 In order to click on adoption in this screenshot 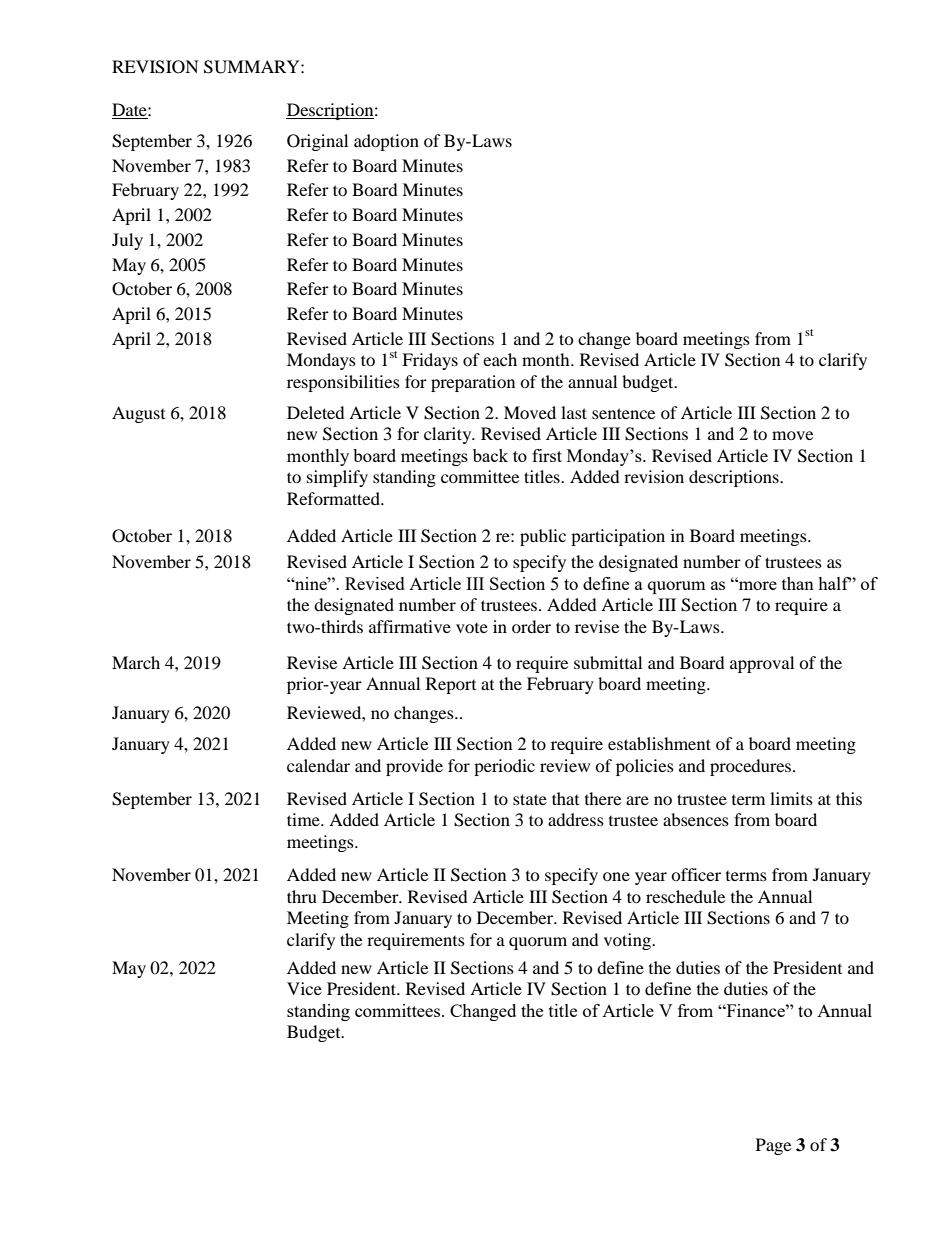, I will do `click(386, 142)`.
